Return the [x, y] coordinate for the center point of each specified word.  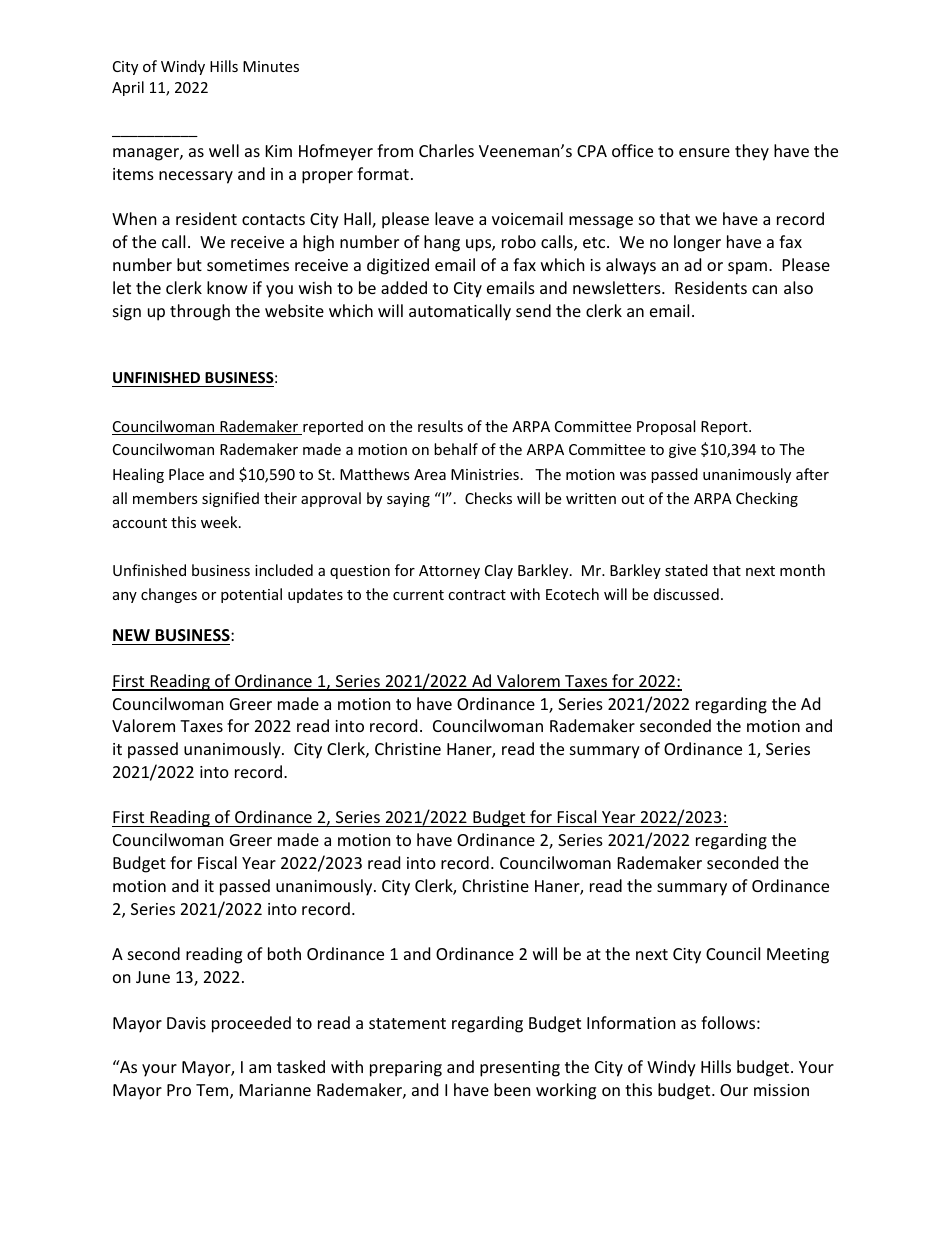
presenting [520, 1069]
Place [186, 474]
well [224, 150]
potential [251, 595]
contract [477, 595]
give [682, 451]
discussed [686, 594]
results [440, 426]
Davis [186, 1023]
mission [781, 1090]
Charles [446, 150]
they [752, 152]
